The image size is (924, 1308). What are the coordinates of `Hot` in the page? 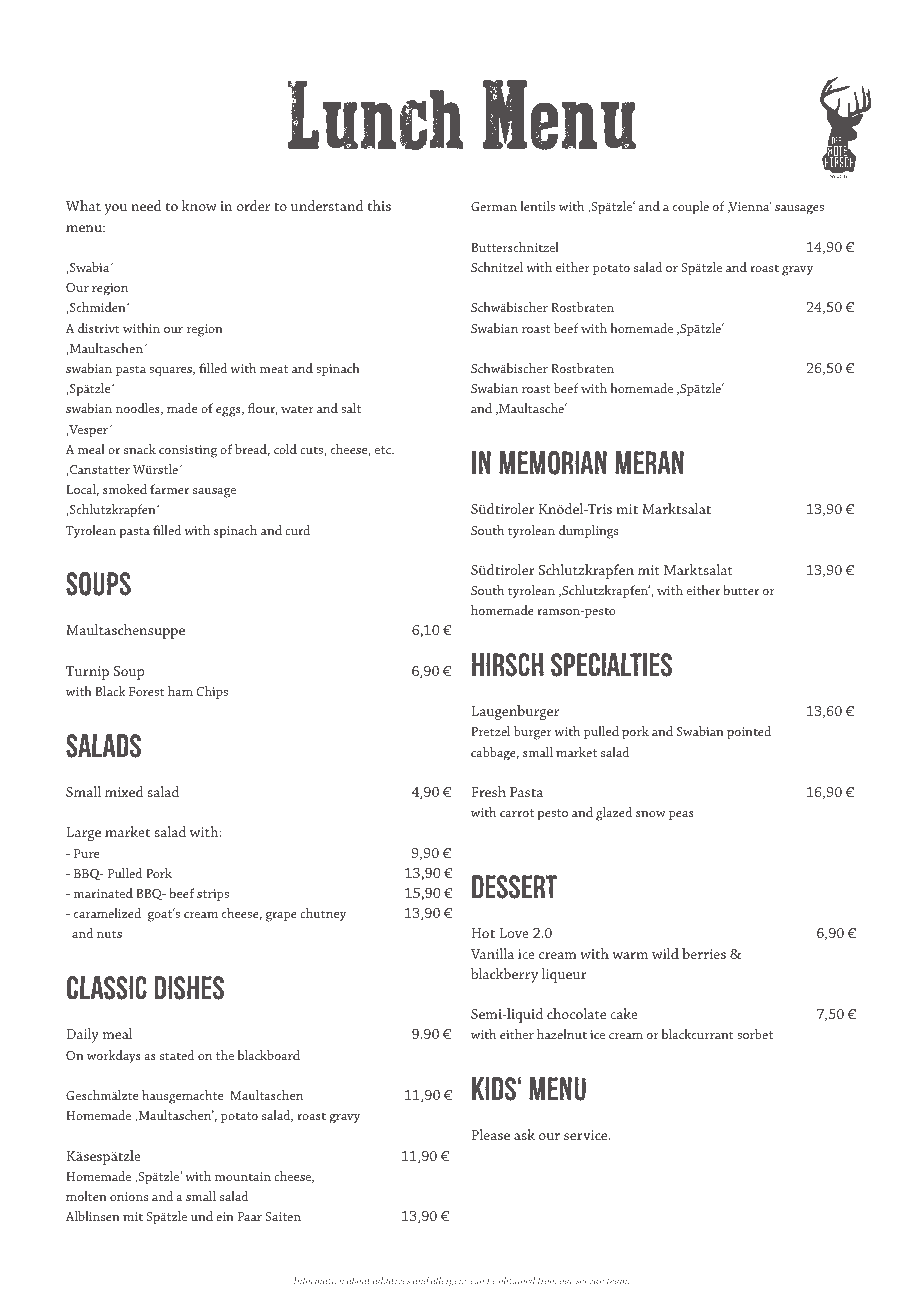 It's located at (483, 933).
